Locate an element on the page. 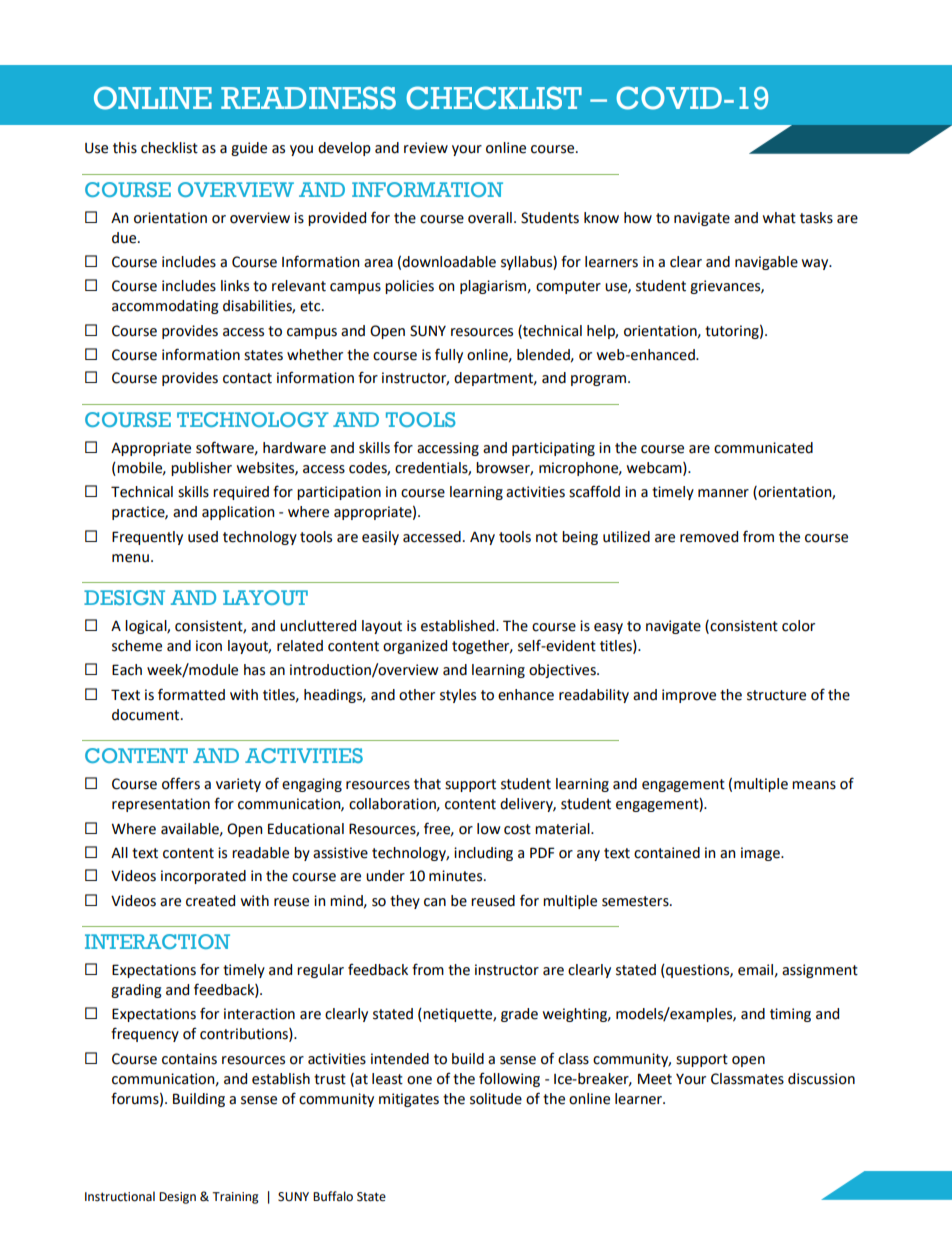 The width and height of the document is (952, 1233). fully is located at coordinates (449, 355).
